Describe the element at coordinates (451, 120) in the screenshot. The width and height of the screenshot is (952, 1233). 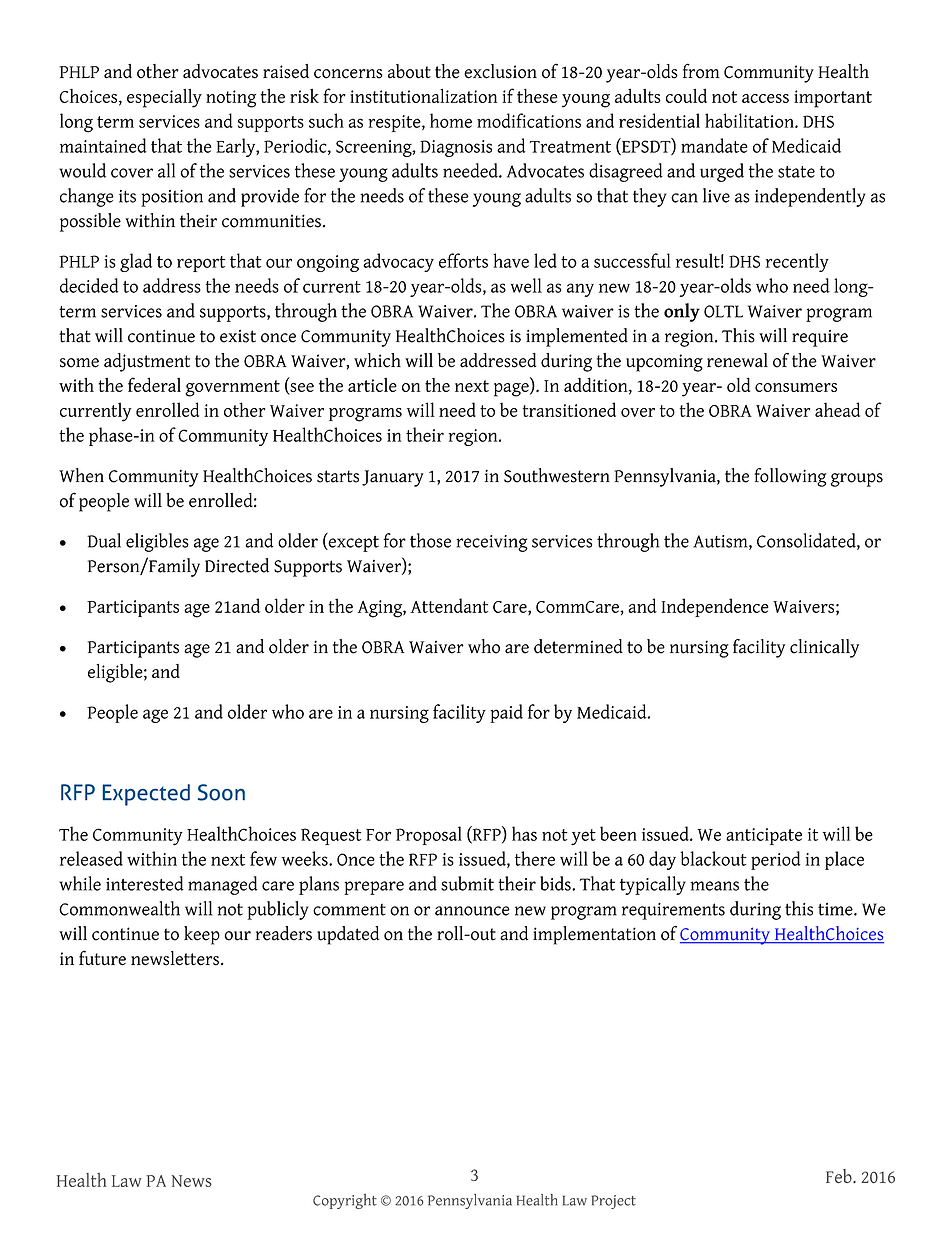
I see `home` at that location.
